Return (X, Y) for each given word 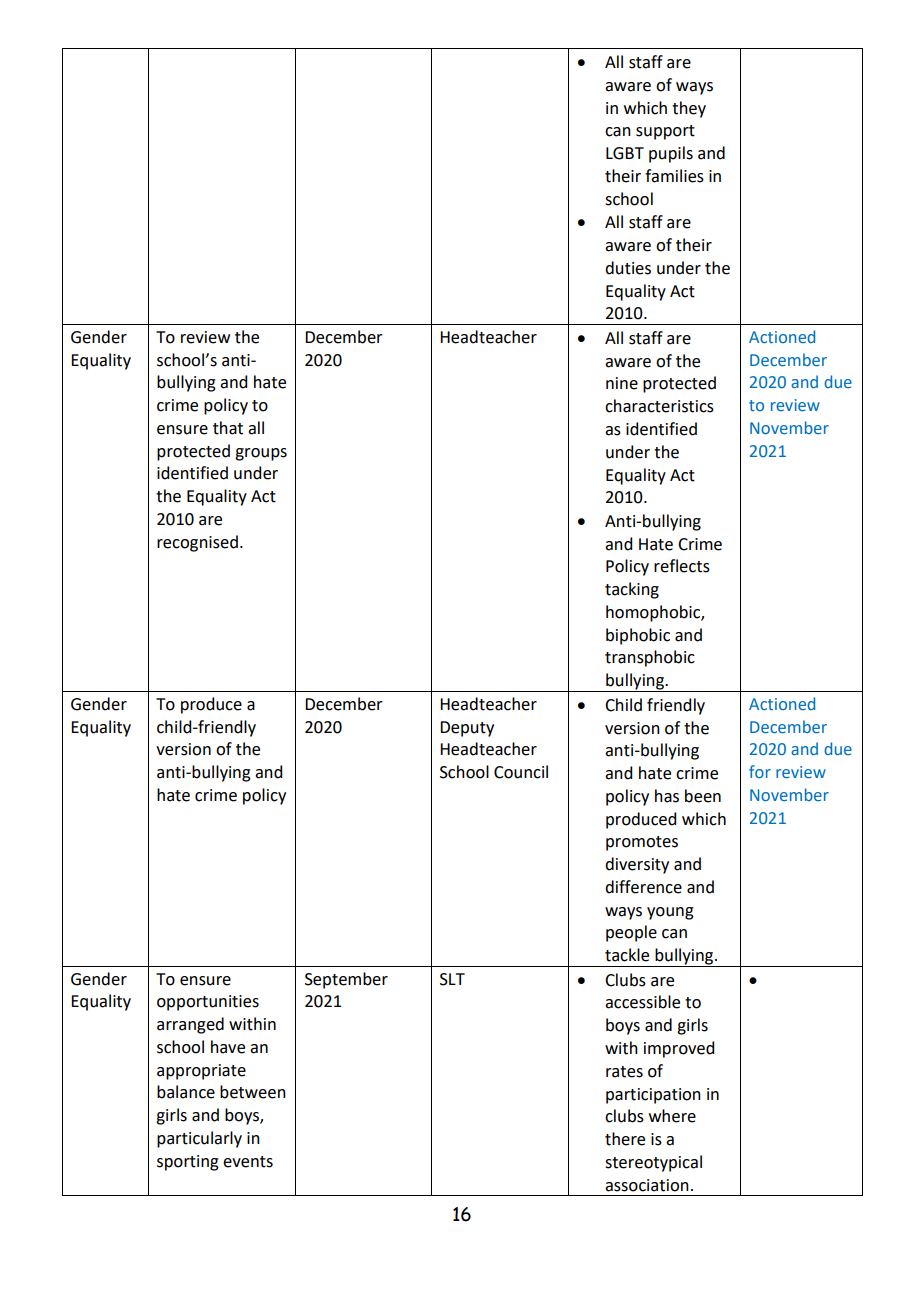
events (248, 1162)
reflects (682, 566)
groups (261, 454)
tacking (632, 590)
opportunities (208, 1003)
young (670, 913)
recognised (197, 543)
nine (622, 383)
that (228, 428)
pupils (671, 154)
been (703, 796)
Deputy (467, 729)
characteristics (659, 406)
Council (521, 772)
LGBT (625, 153)
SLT (452, 979)
